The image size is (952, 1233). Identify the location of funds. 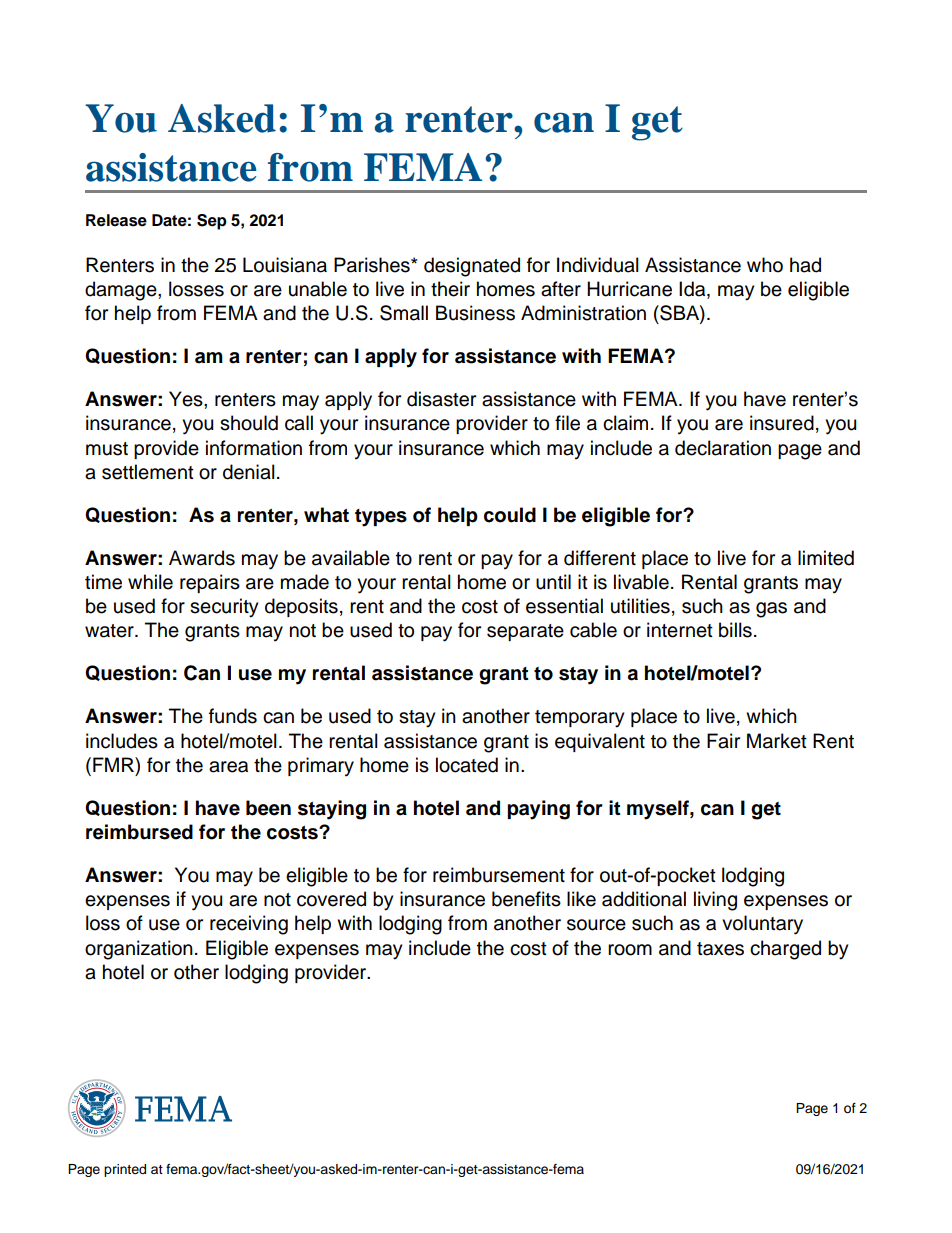
(233, 716).
